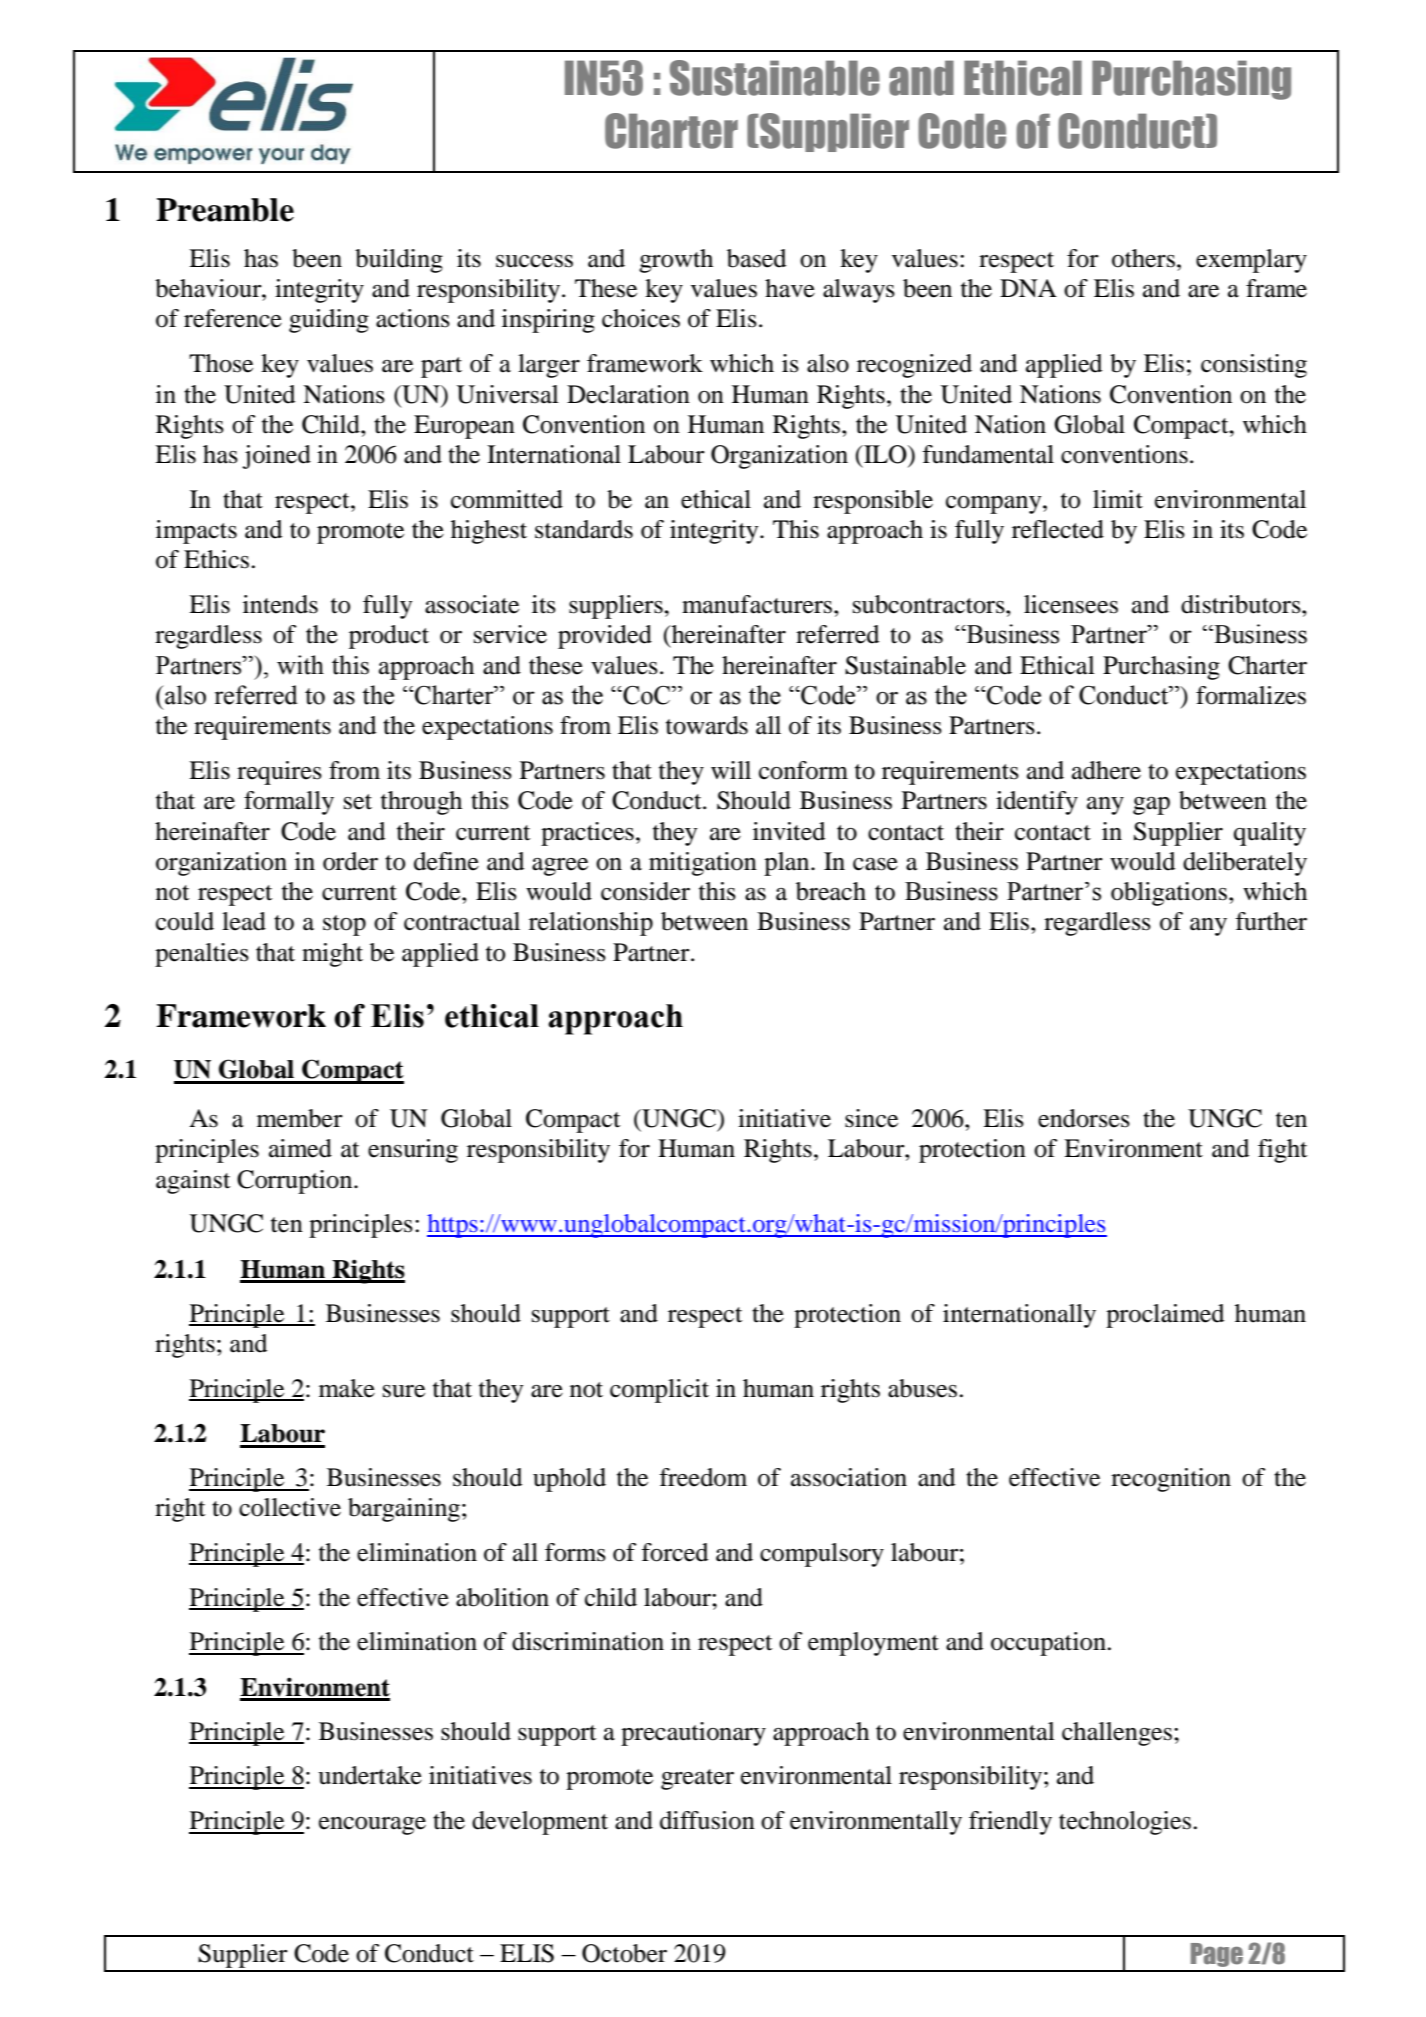 This image has height=2017, width=1426. Describe the element at coordinates (1151, 806) in the image. I see `gap` at that location.
